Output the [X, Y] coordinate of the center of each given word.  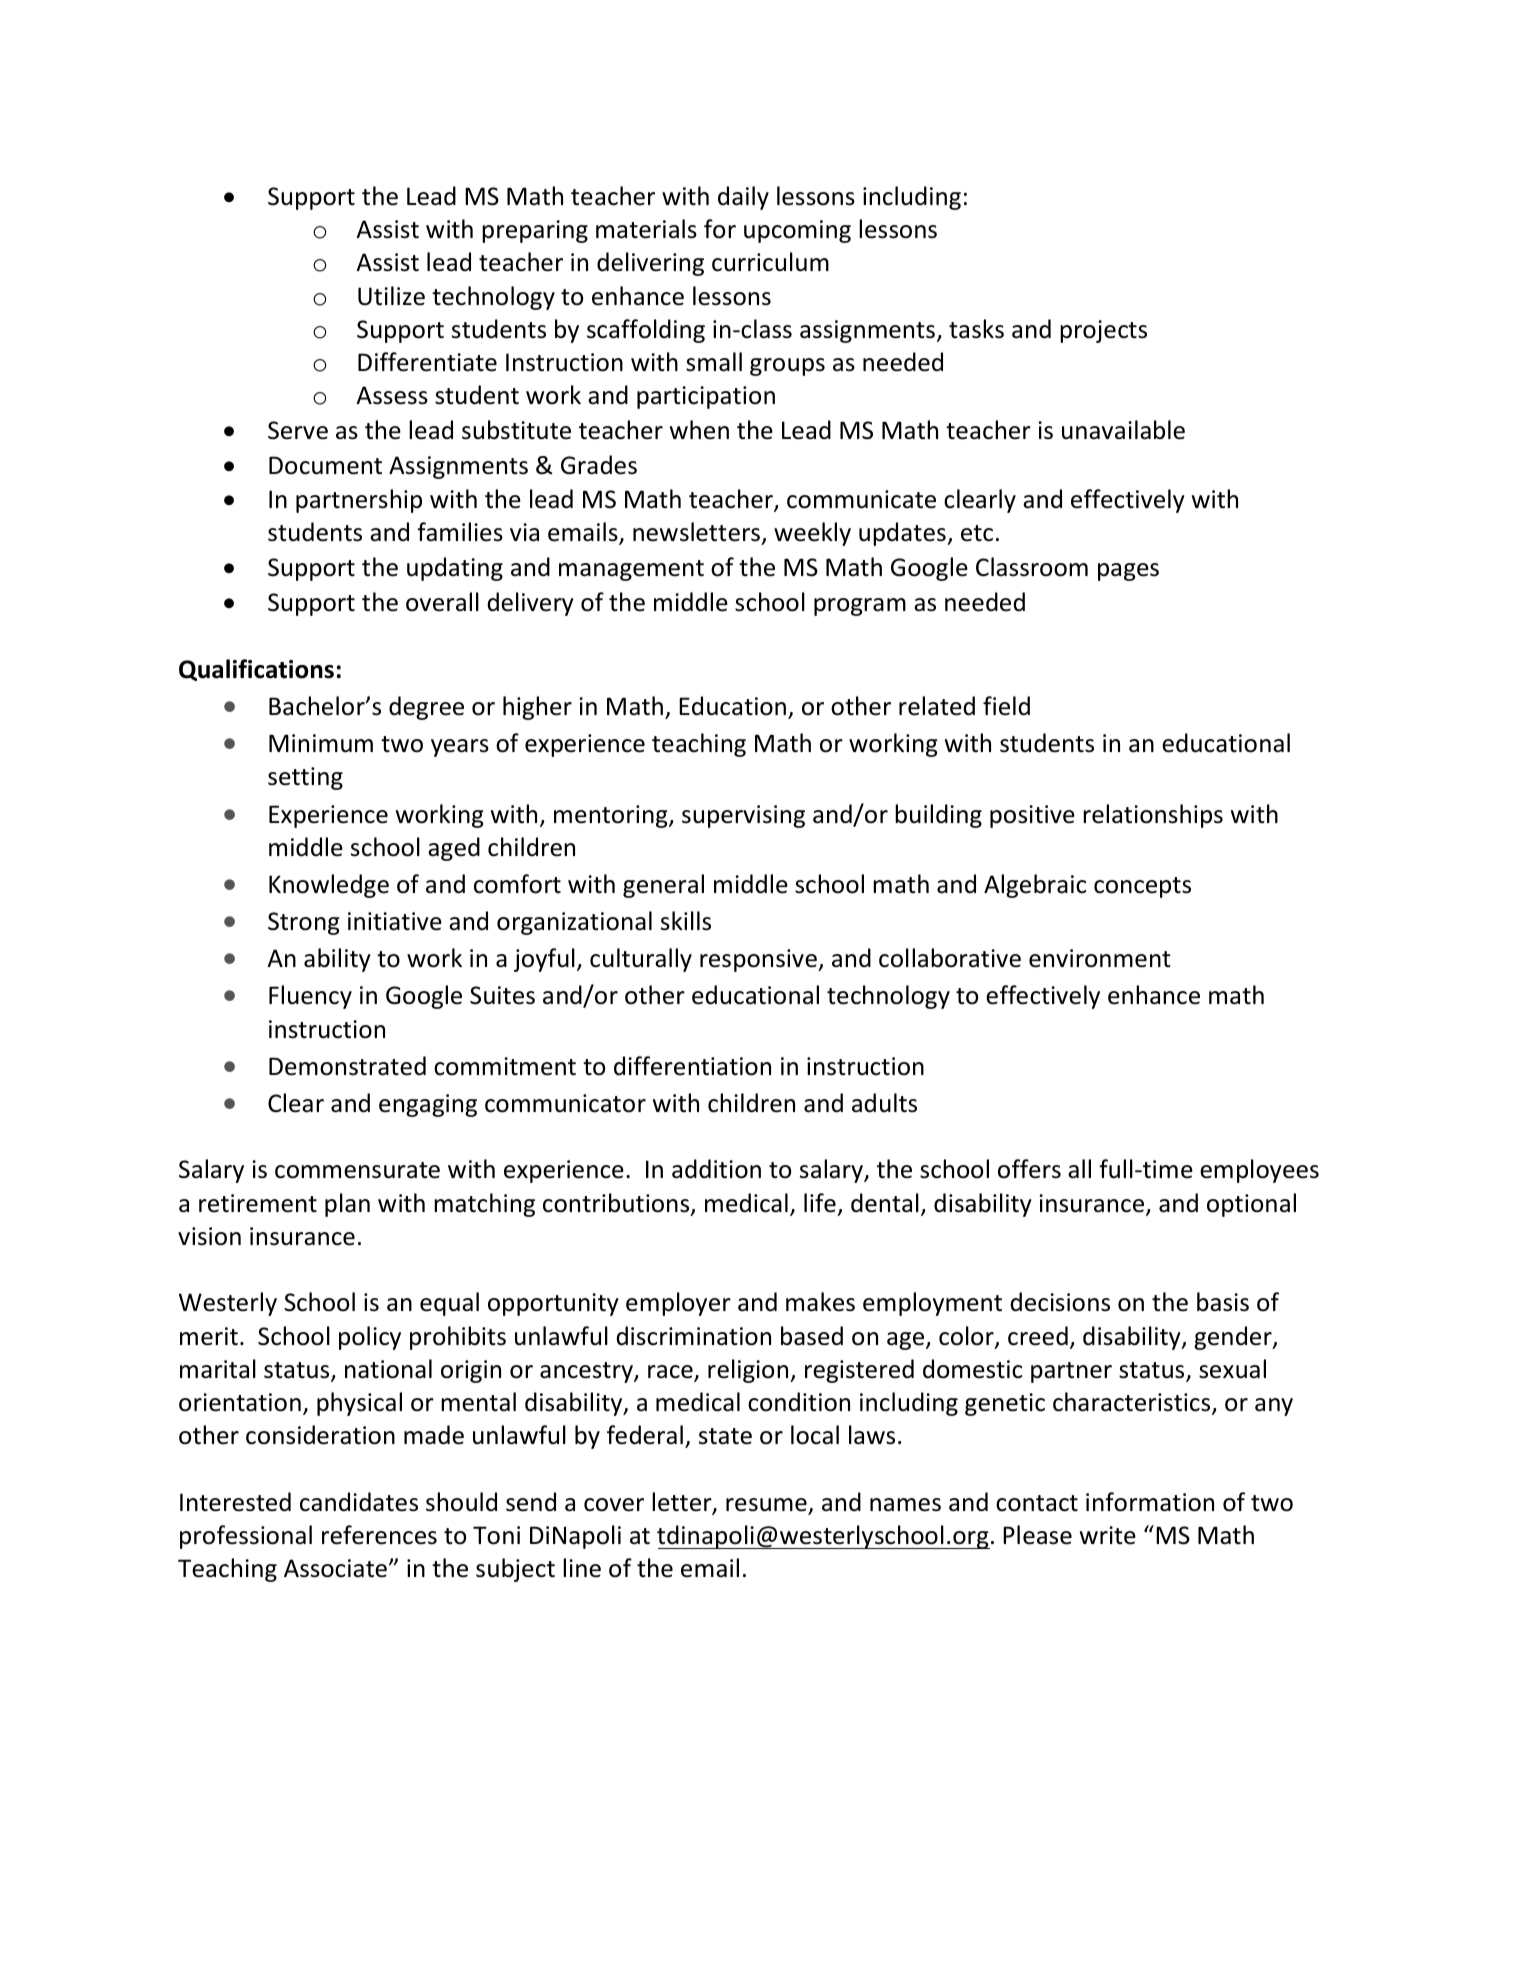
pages [1128, 572]
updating [455, 569]
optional [1251, 1205]
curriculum [770, 262]
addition [716, 1169]
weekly [812, 534]
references [379, 1535]
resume [766, 1505]
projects [1103, 331]
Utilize [391, 296]
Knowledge [329, 886]
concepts [1142, 887]
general [663, 886]
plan [347, 1205]
